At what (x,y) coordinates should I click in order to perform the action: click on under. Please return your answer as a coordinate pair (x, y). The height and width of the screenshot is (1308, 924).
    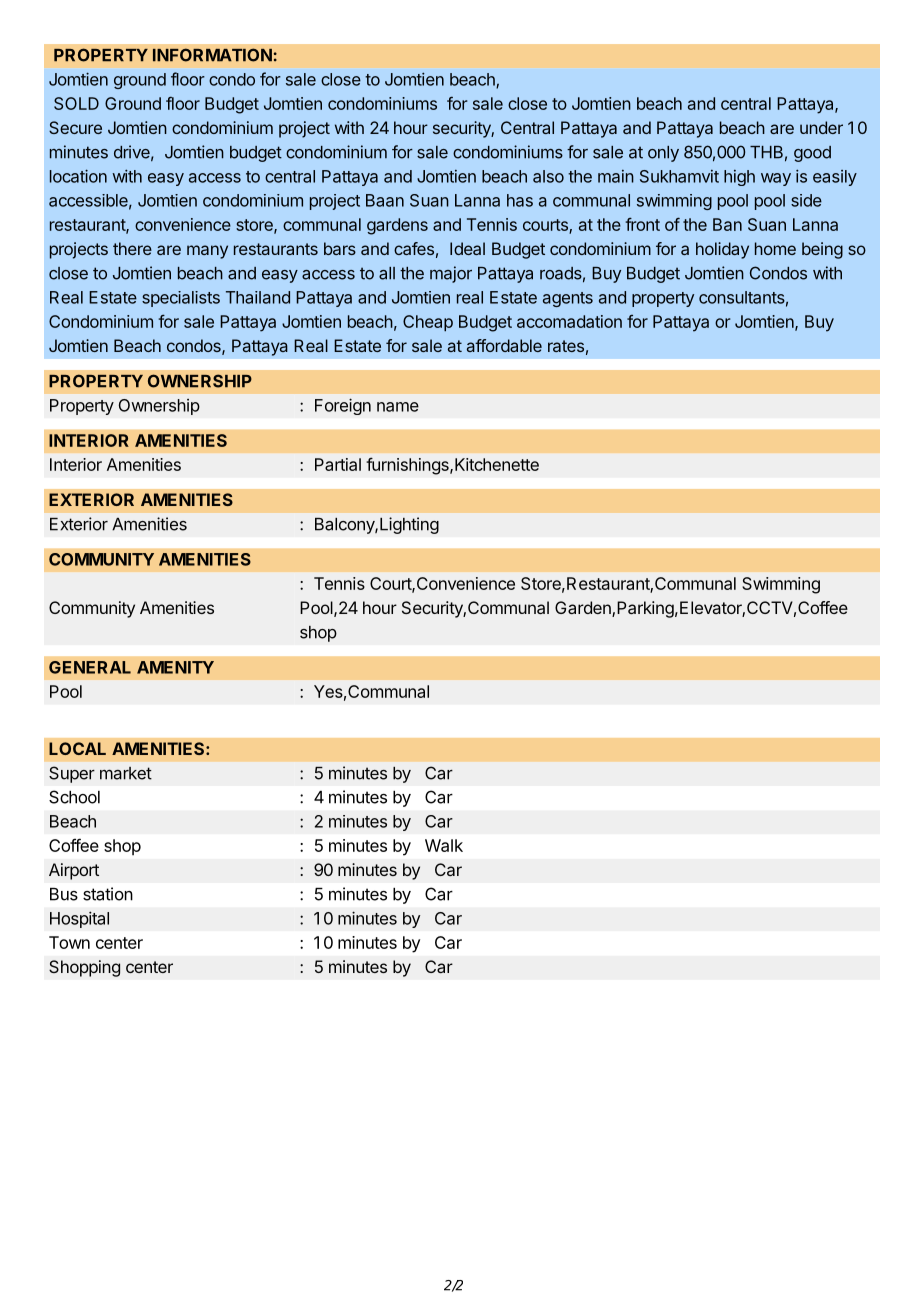
    Looking at the image, I should click on (821, 127).
